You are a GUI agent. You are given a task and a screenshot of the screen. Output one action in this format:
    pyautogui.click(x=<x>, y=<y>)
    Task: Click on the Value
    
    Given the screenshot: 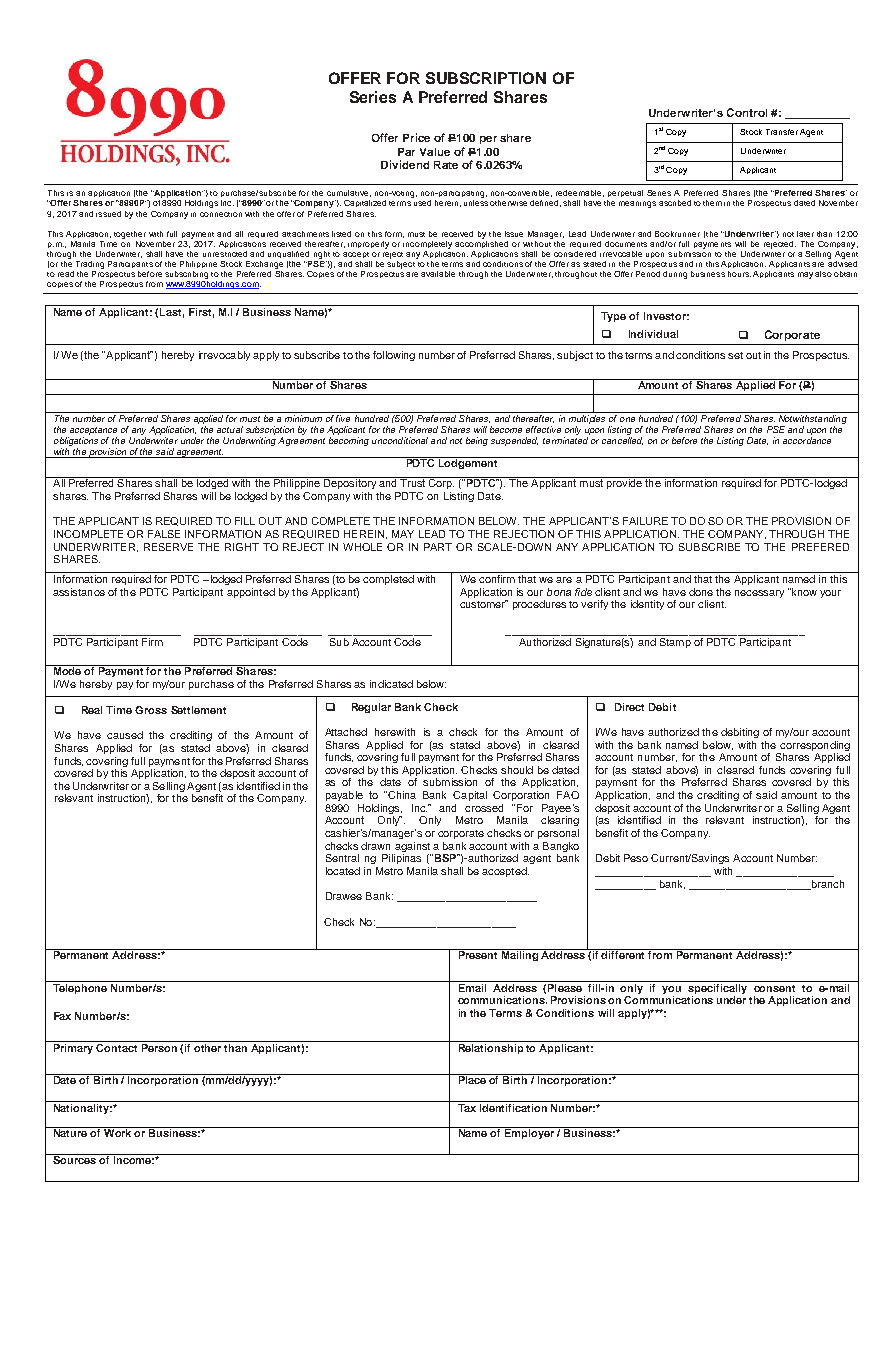 What is the action you would take?
    pyautogui.click(x=435, y=152)
